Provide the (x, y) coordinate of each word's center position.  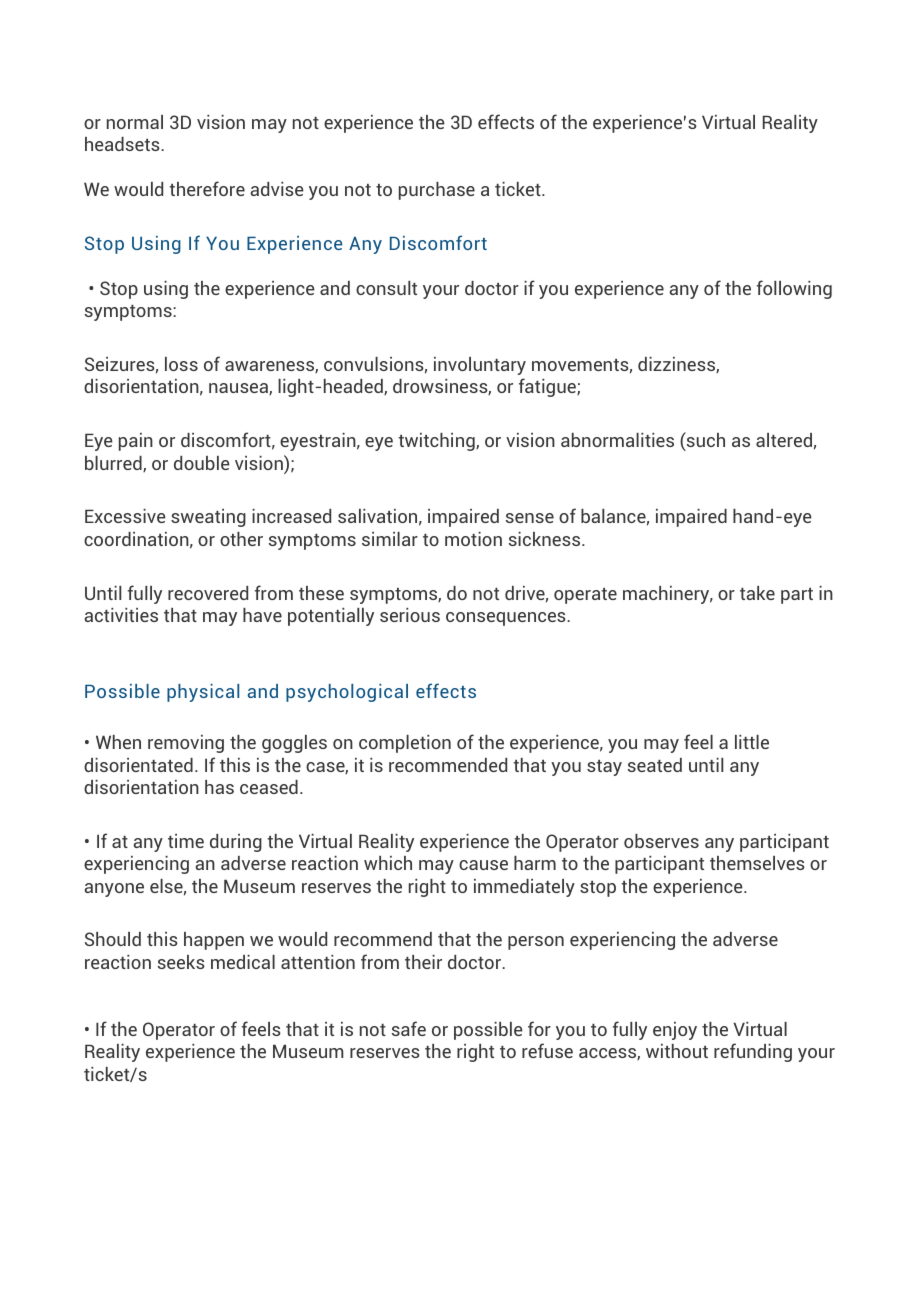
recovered (208, 593)
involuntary (480, 366)
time (186, 841)
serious (410, 615)
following (794, 289)
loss (181, 364)
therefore (207, 188)
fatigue (548, 387)
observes (661, 841)
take (757, 593)
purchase (437, 191)
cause (483, 865)
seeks (181, 962)
